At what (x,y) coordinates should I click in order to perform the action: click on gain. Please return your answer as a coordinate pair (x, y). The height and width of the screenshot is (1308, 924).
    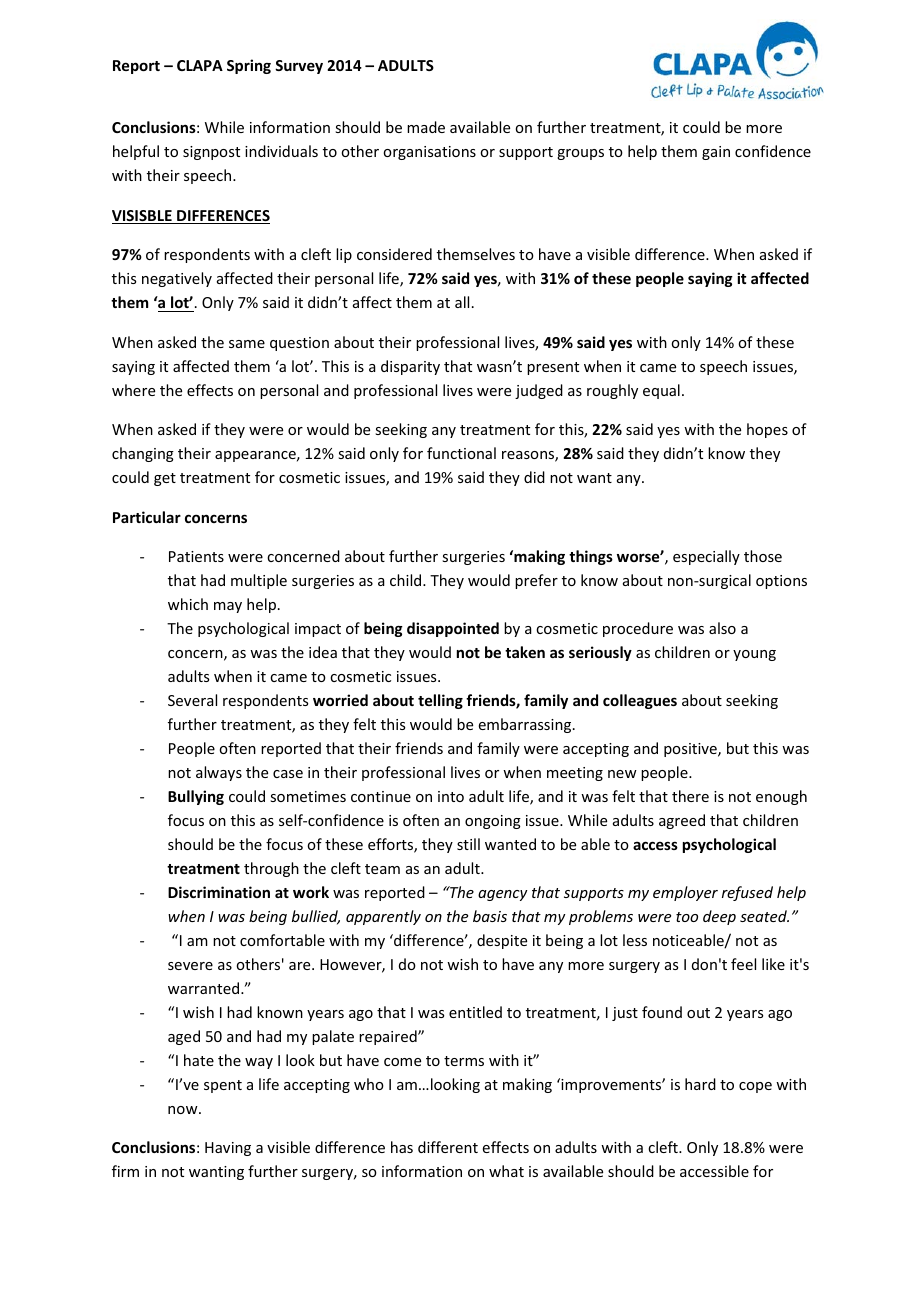
    Looking at the image, I should click on (716, 153).
